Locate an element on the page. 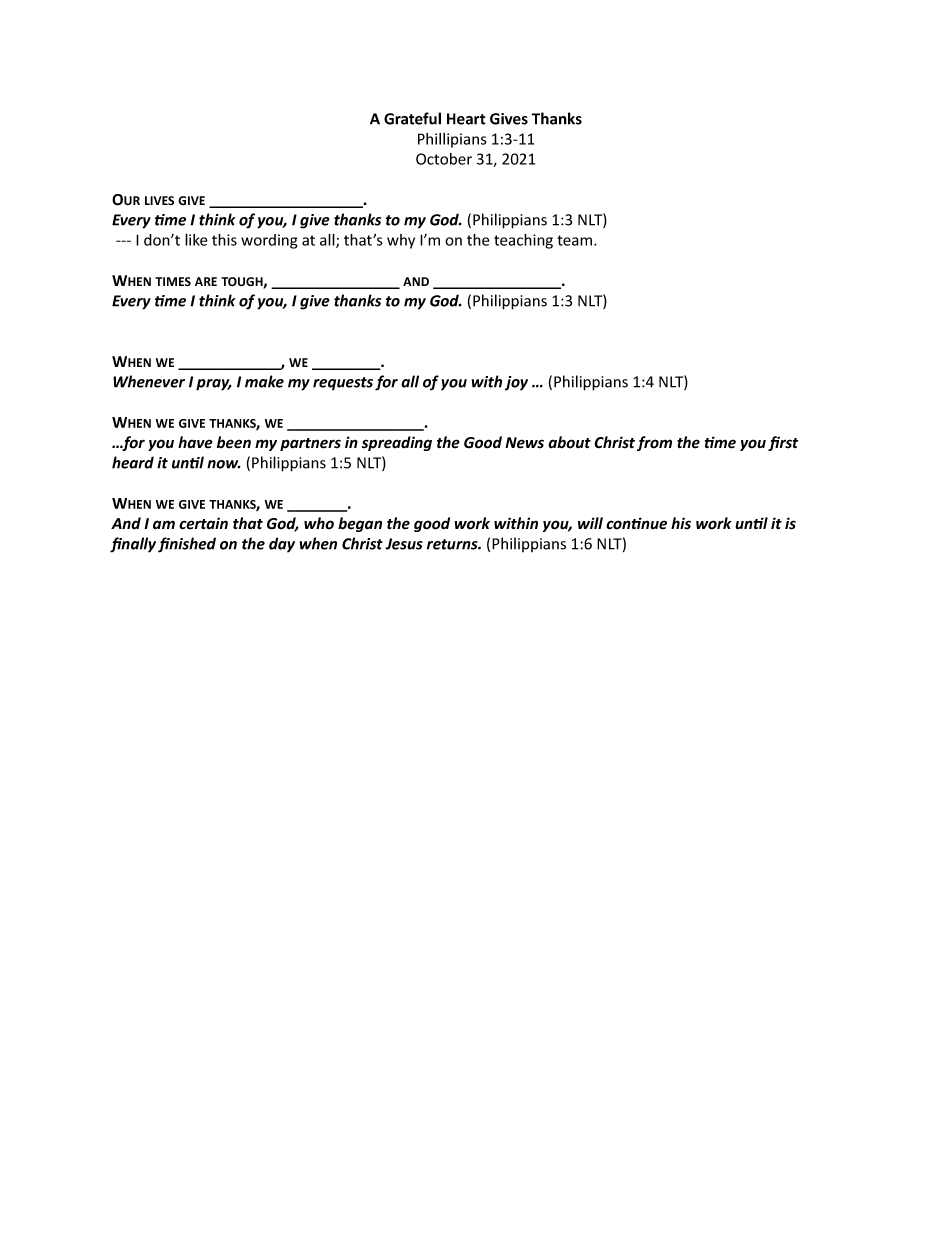  will is located at coordinates (590, 523).
